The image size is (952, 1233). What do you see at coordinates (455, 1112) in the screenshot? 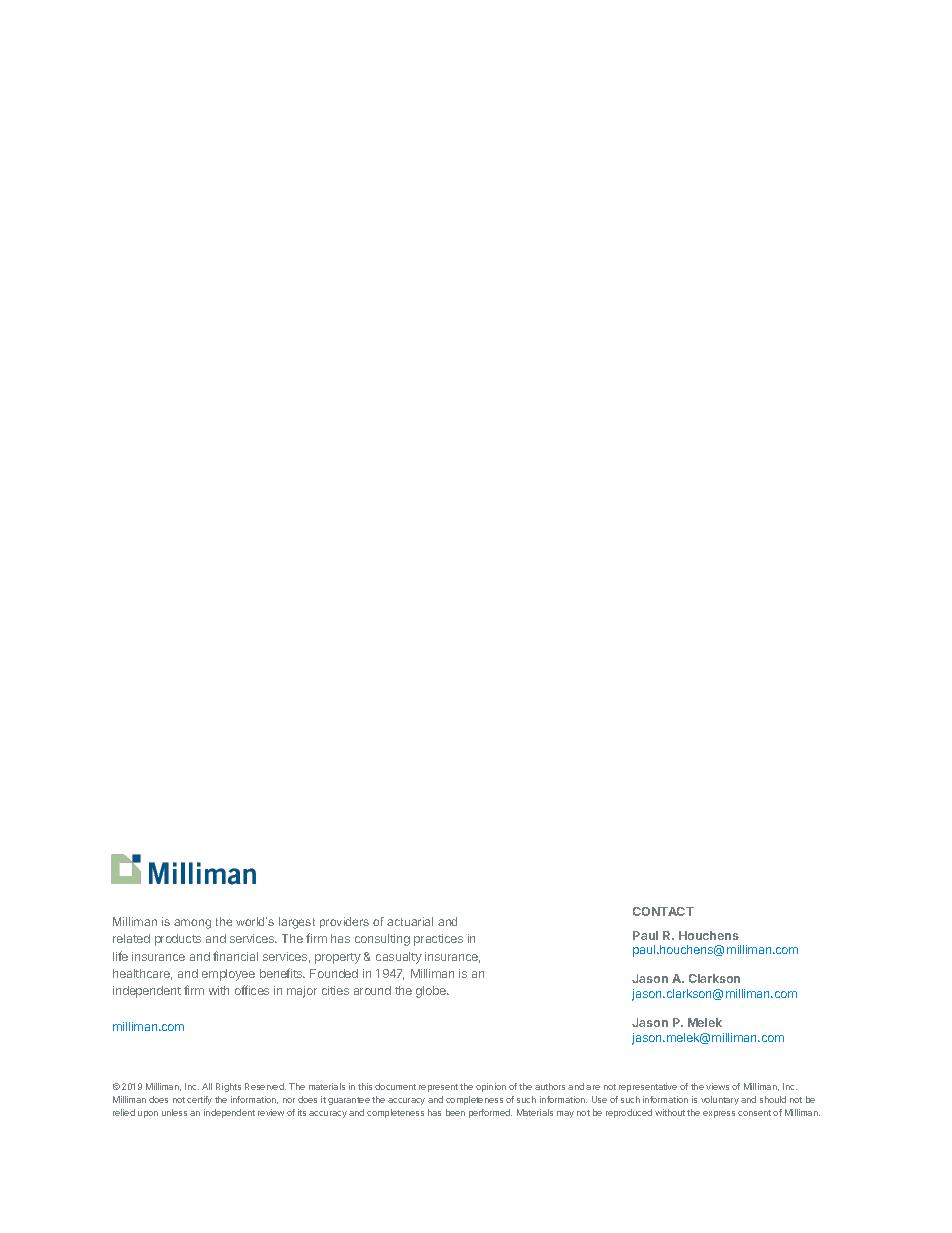
I see `been` at bounding box center [455, 1112].
